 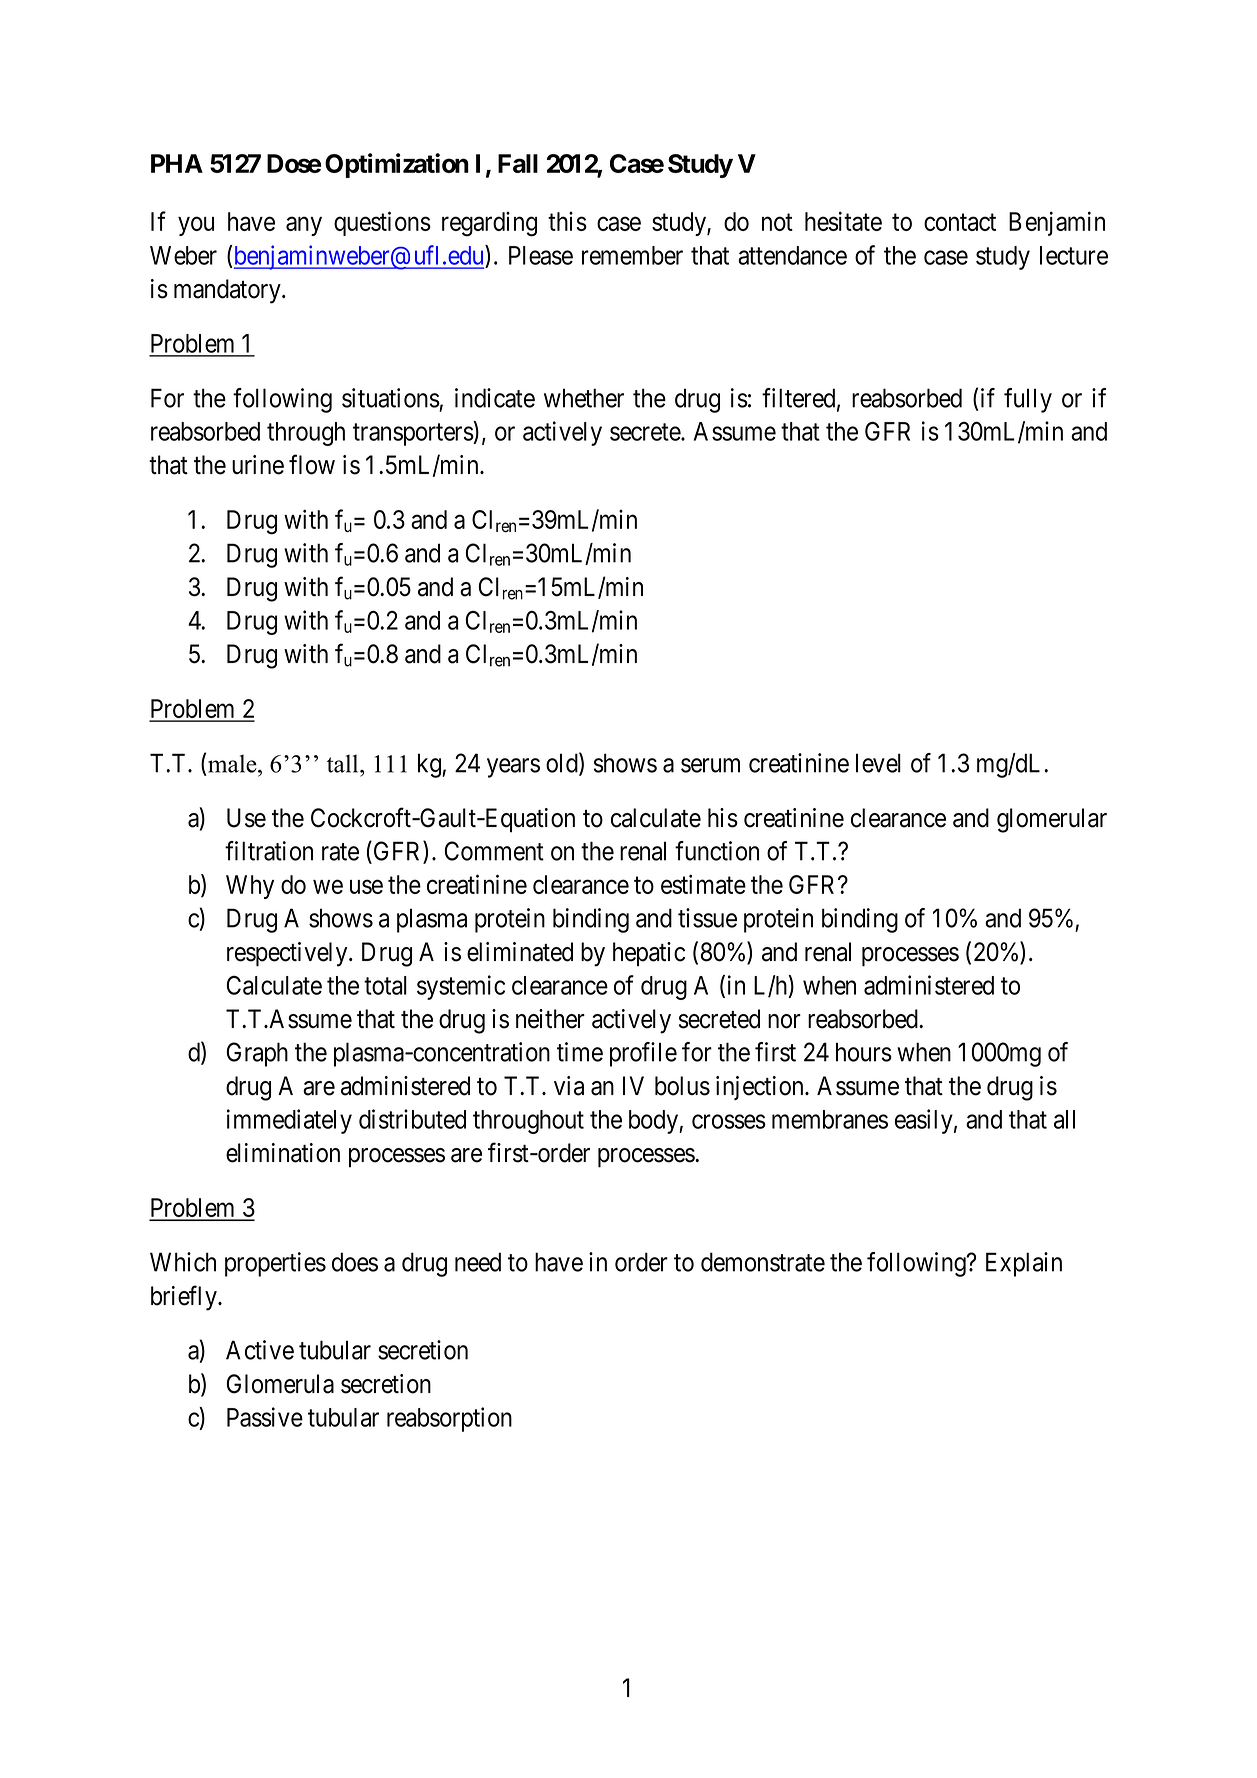 I want to click on level, so click(x=878, y=763).
